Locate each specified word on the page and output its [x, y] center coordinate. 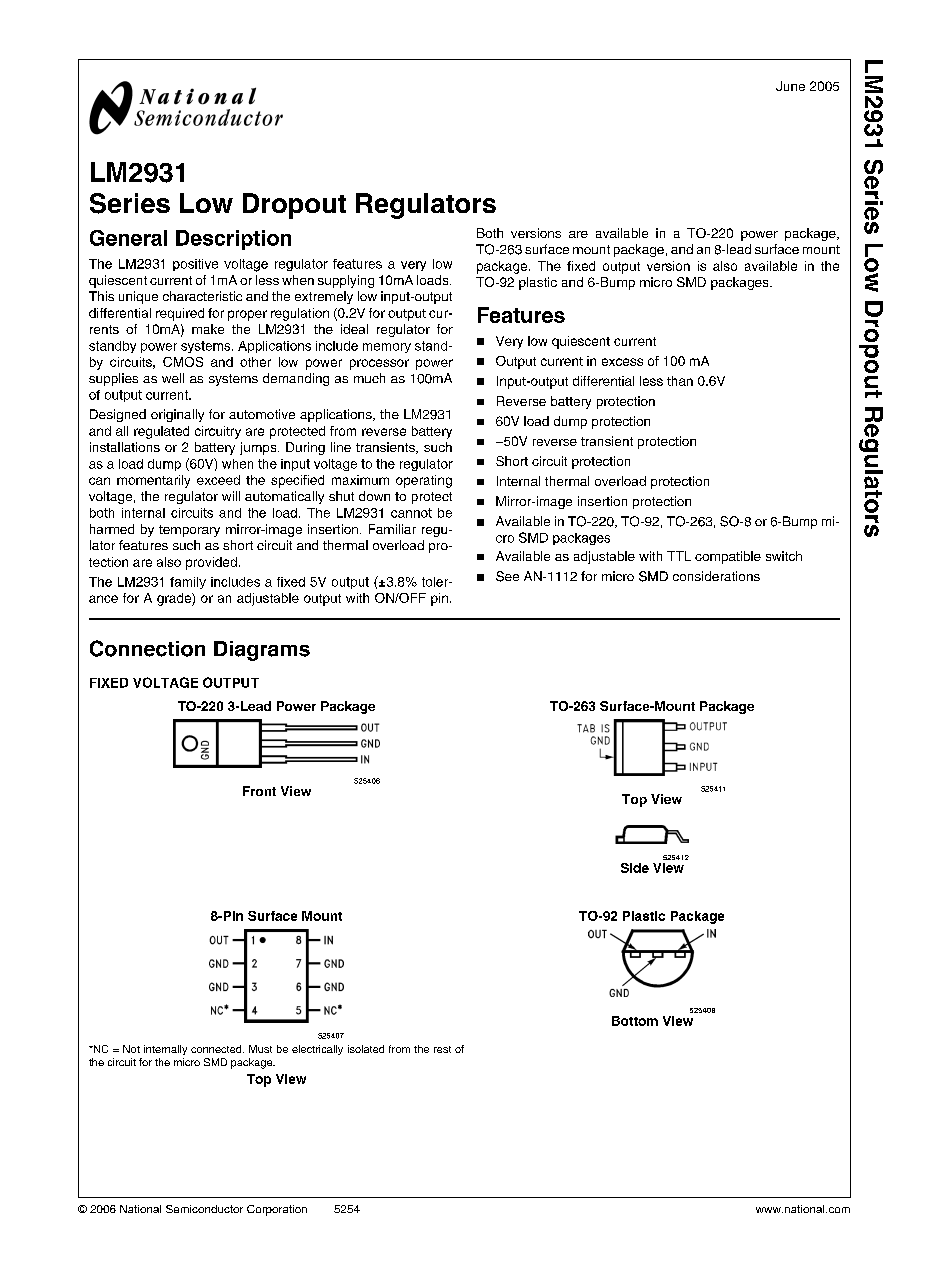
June [790, 86]
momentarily [153, 481]
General [128, 238]
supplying [346, 281]
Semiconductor [204, 1209]
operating [424, 481]
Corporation [277, 1210]
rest [442, 1049]
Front [259, 791]
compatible [728, 557]
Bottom [635, 1021]
